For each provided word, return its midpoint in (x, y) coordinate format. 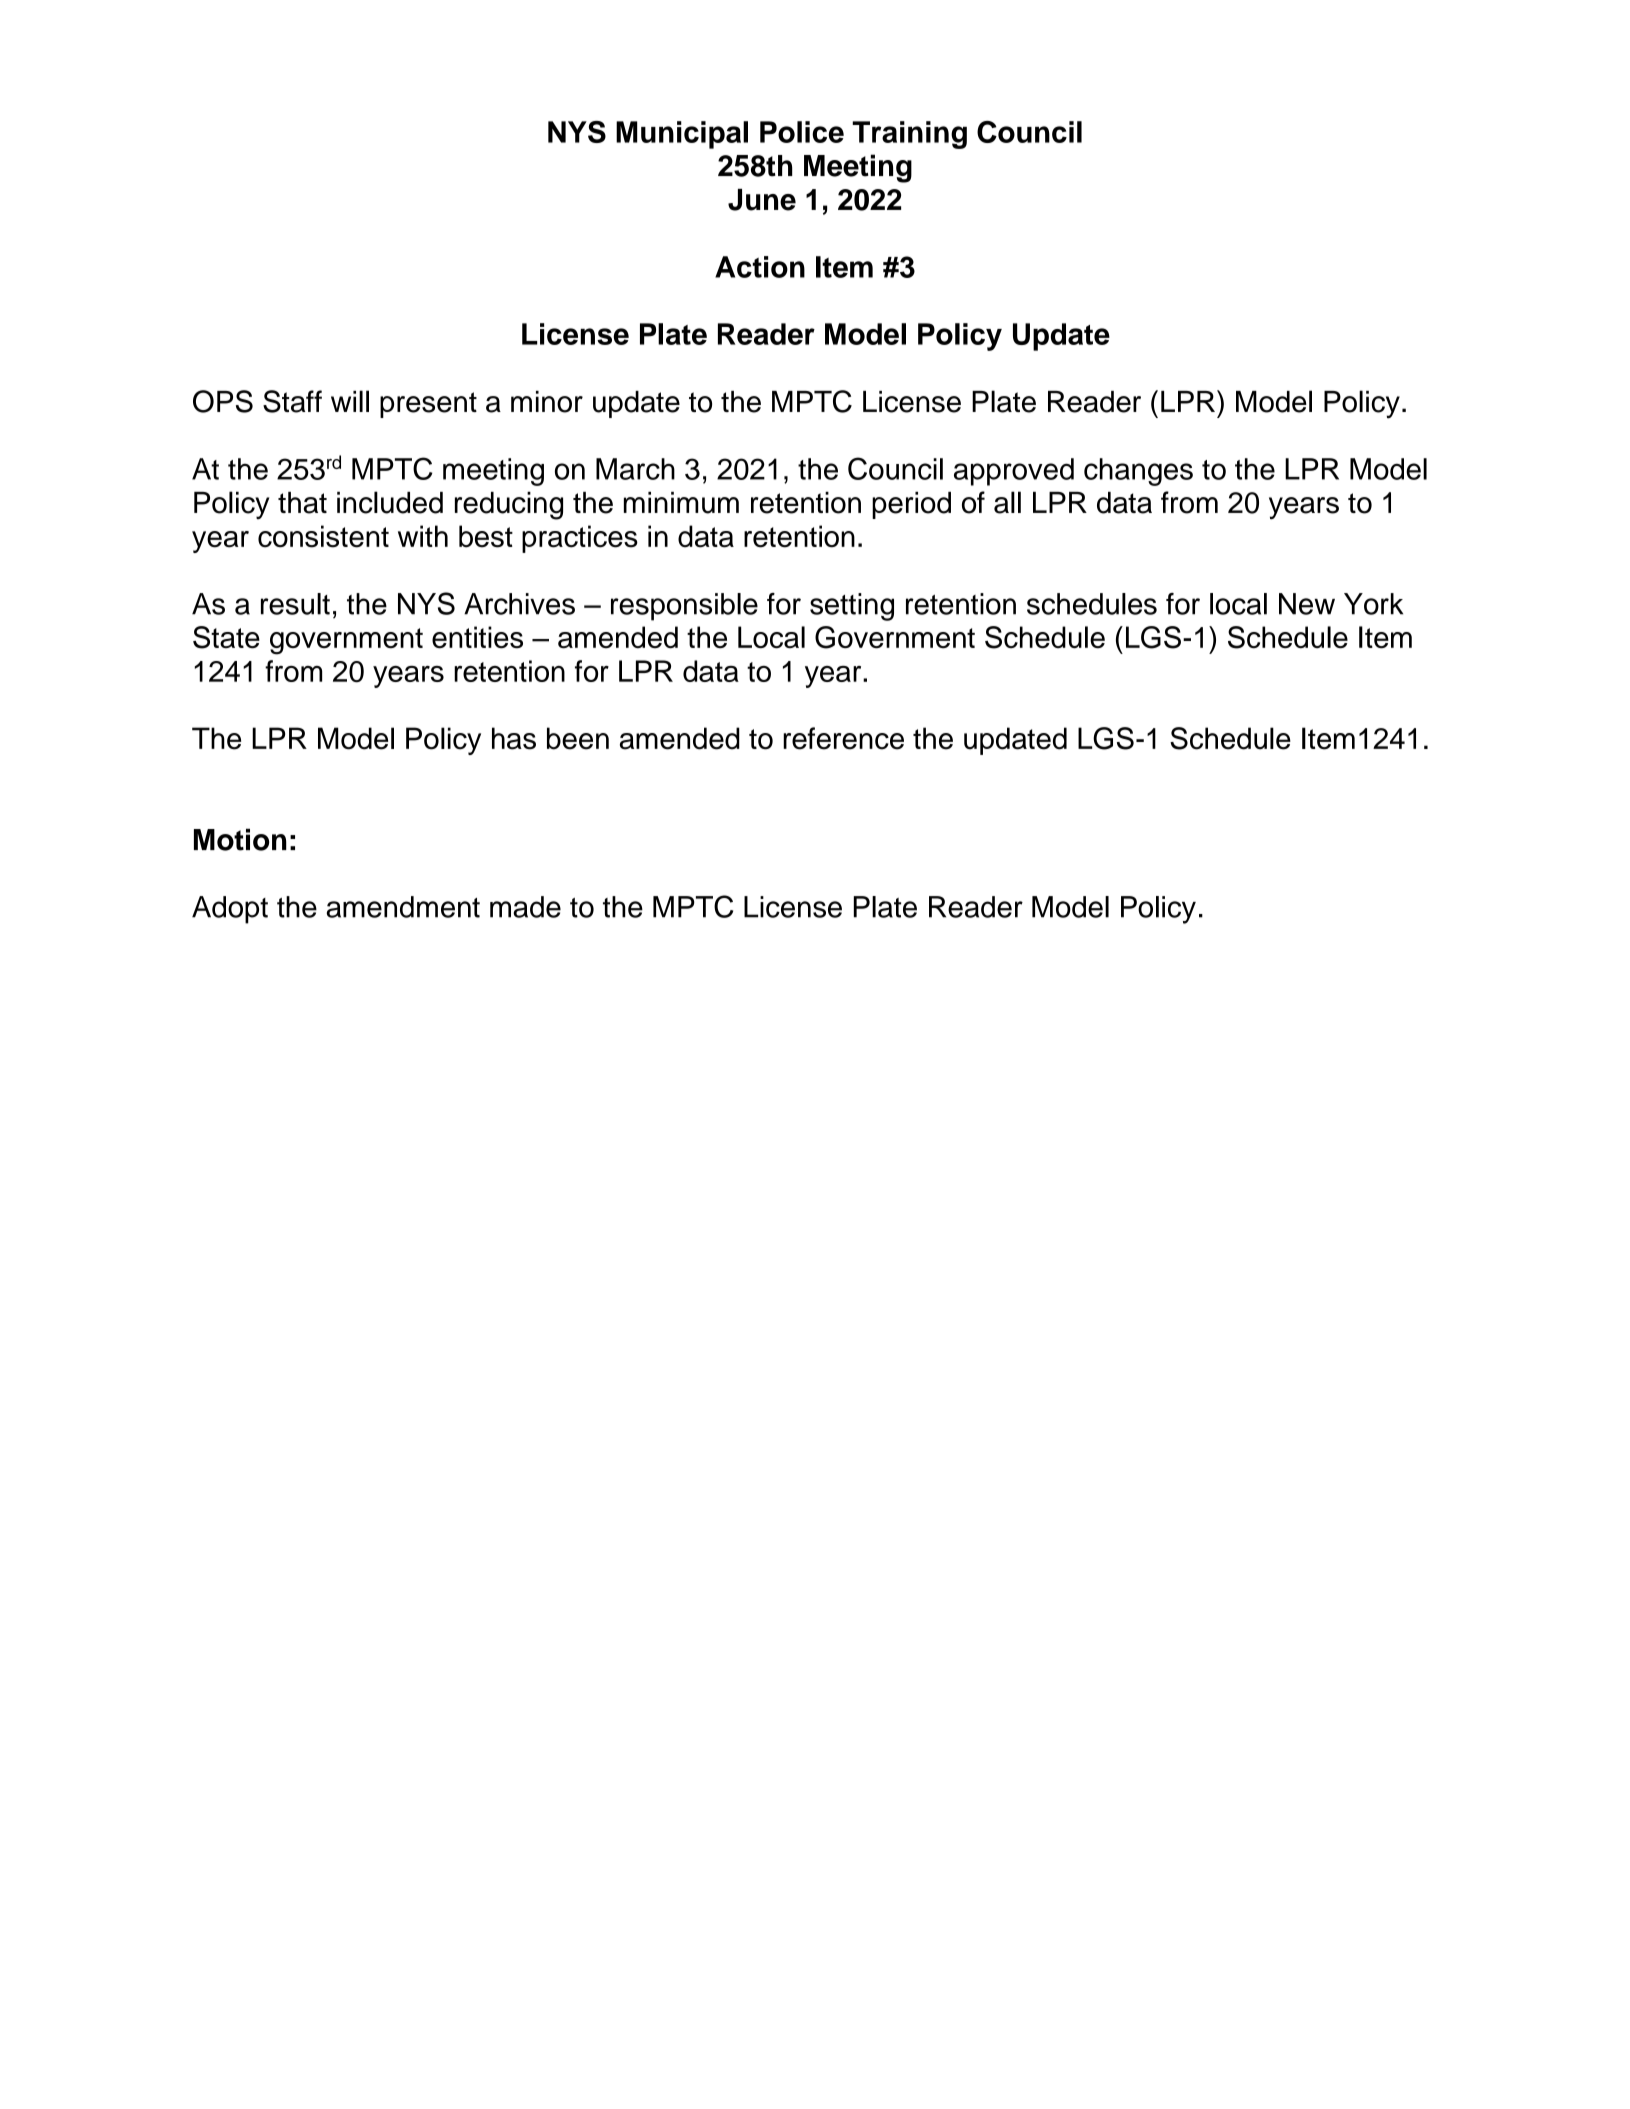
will (350, 401)
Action (760, 267)
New (1307, 604)
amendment (403, 907)
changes (1138, 472)
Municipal (682, 135)
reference (843, 738)
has (514, 738)
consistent (323, 536)
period (911, 505)
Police (802, 132)
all (1007, 502)
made (525, 907)
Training (909, 135)
